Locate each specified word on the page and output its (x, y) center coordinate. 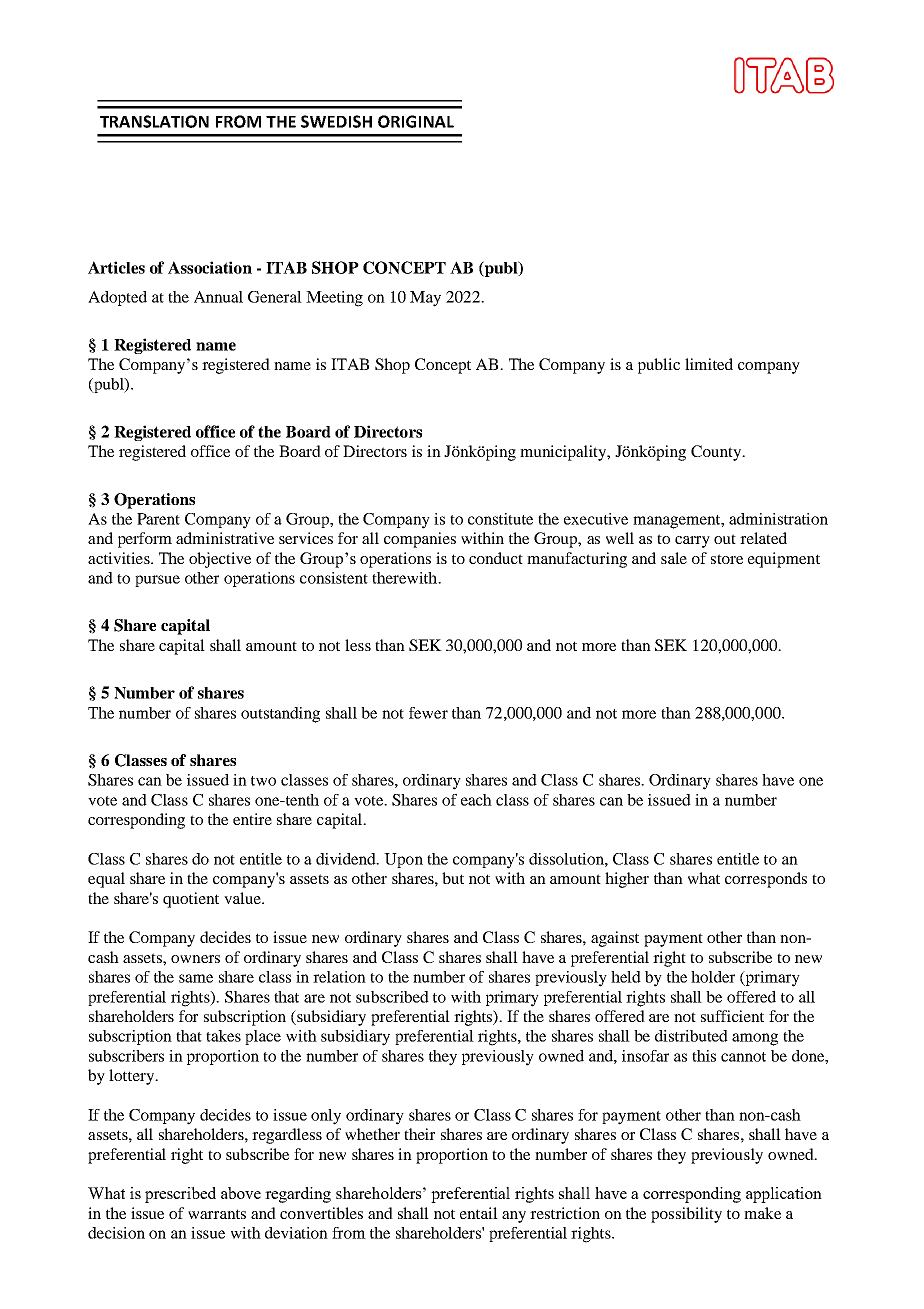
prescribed (180, 1195)
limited (709, 364)
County (717, 453)
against (615, 939)
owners (195, 959)
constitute (500, 519)
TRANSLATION (154, 121)
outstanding (280, 715)
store (727, 559)
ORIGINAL (416, 121)
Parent (158, 519)
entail (479, 1213)
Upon (403, 860)
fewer (428, 713)
